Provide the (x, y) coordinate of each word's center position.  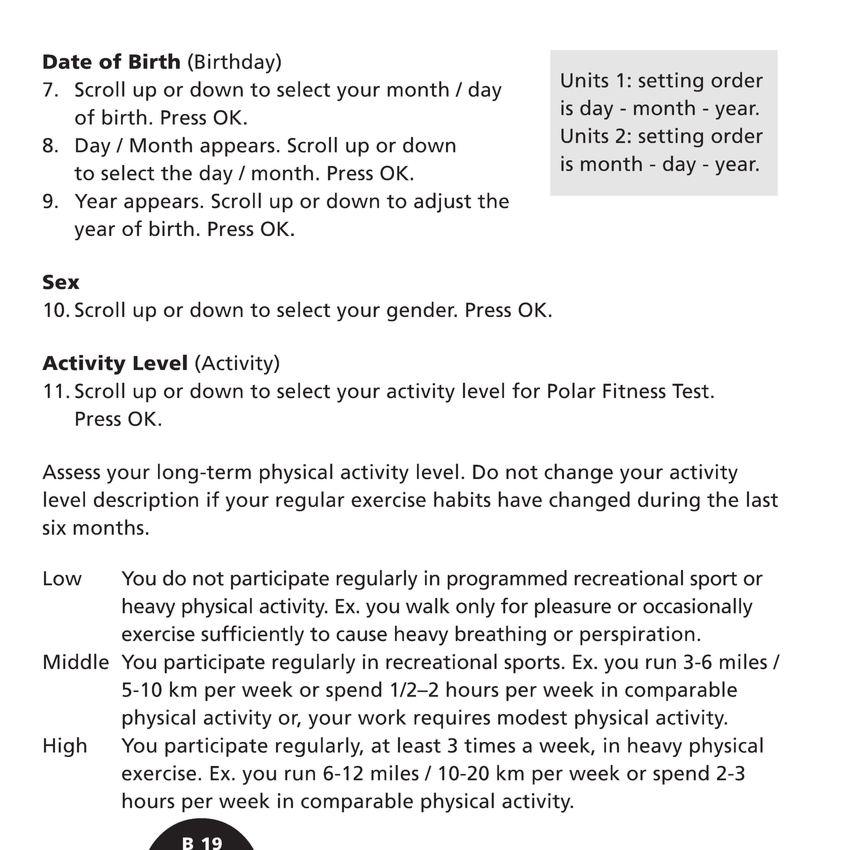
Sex (61, 282)
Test (690, 391)
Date (67, 61)
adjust (442, 202)
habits (462, 499)
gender (422, 311)
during (669, 501)
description (146, 501)
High (65, 747)
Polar (572, 390)
